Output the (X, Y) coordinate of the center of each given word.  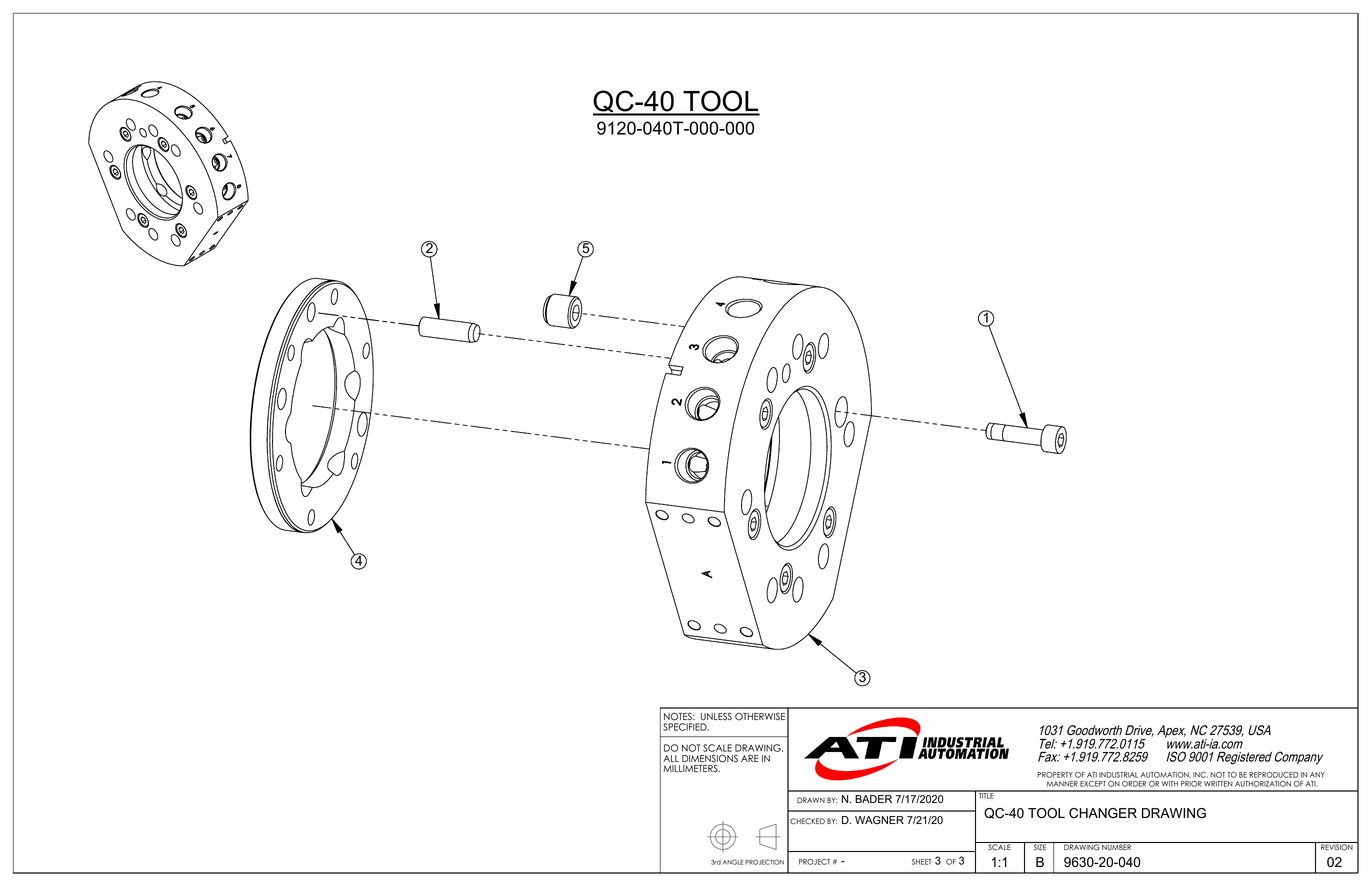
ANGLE (733, 862)
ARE (750, 758)
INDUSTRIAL (1118, 775)
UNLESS (716, 717)
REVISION (1337, 846)
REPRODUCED (1273, 775)
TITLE (986, 795)
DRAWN (811, 800)
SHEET (921, 862)
